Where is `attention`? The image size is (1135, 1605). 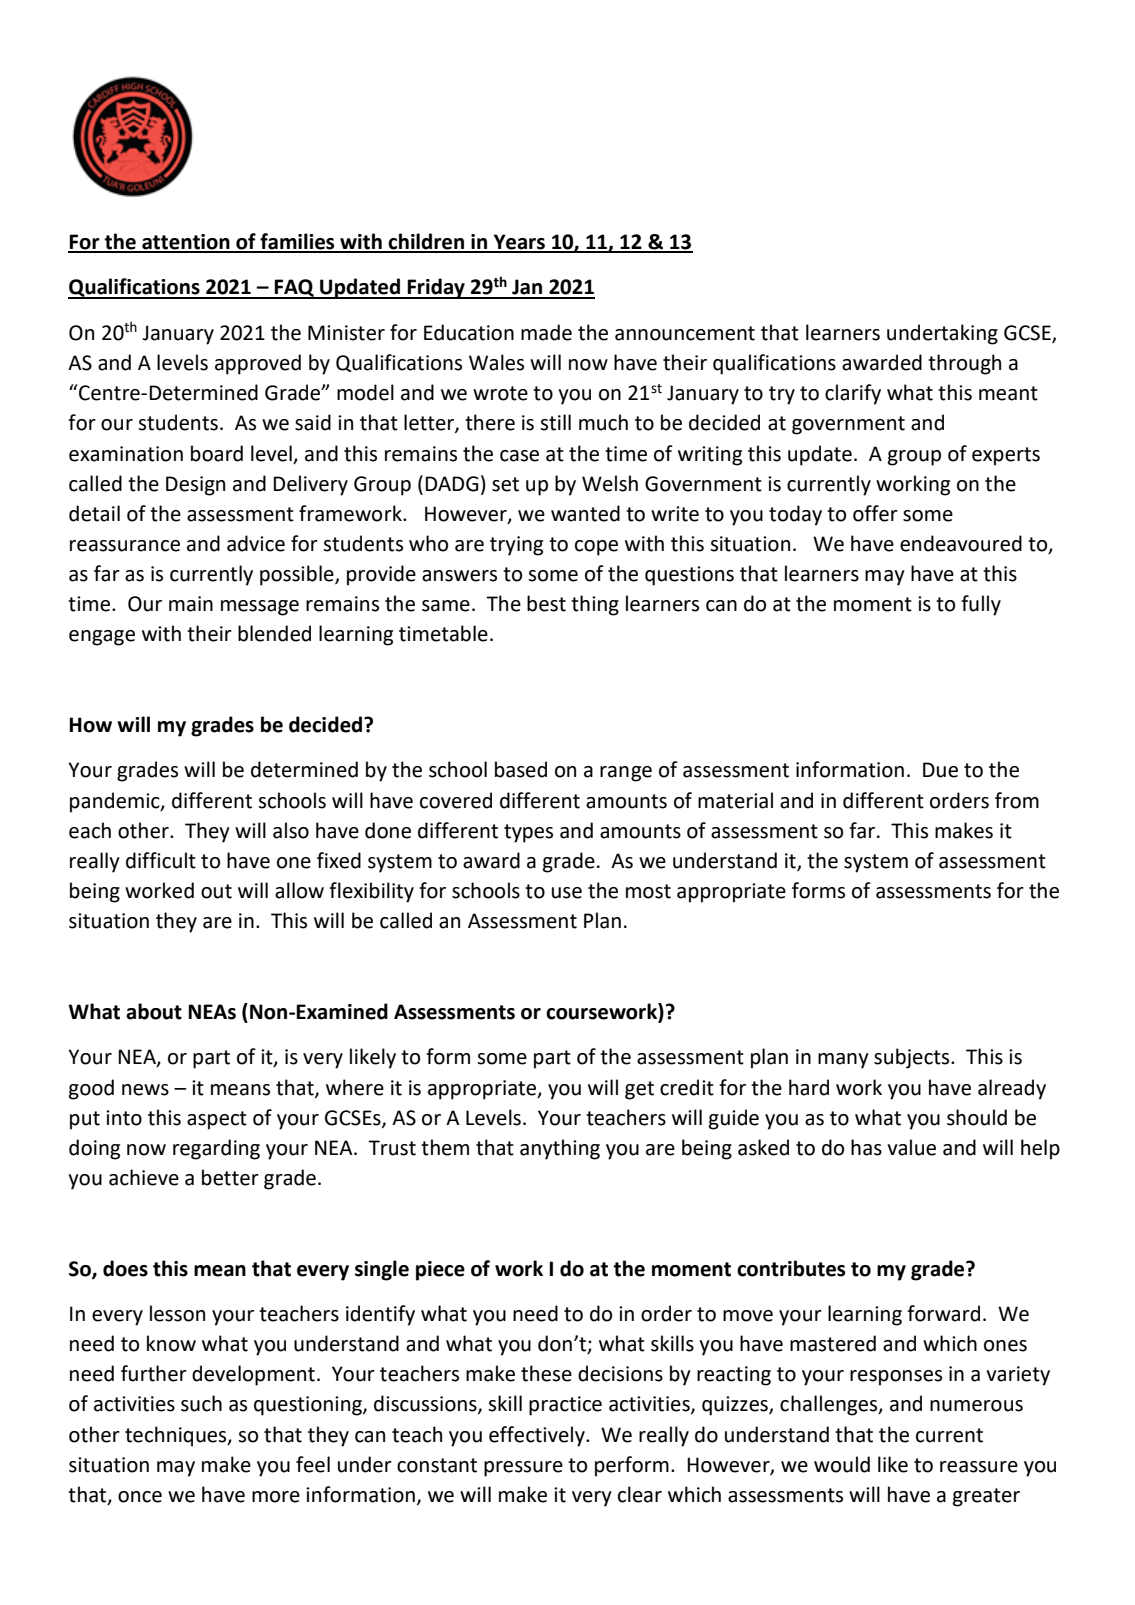 attention is located at coordinates (186, 243).
